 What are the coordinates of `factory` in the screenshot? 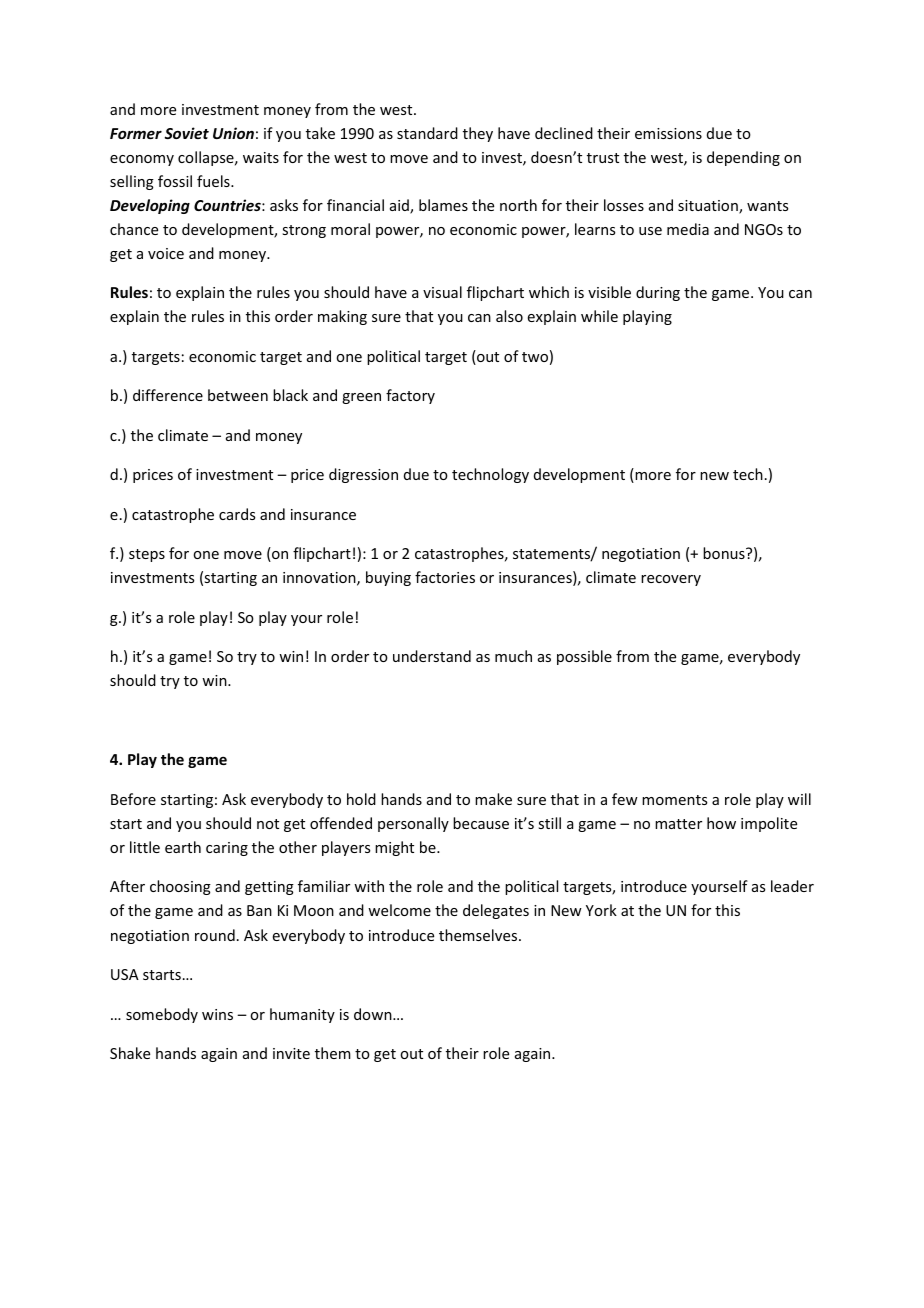 It's located at (410, 396).
